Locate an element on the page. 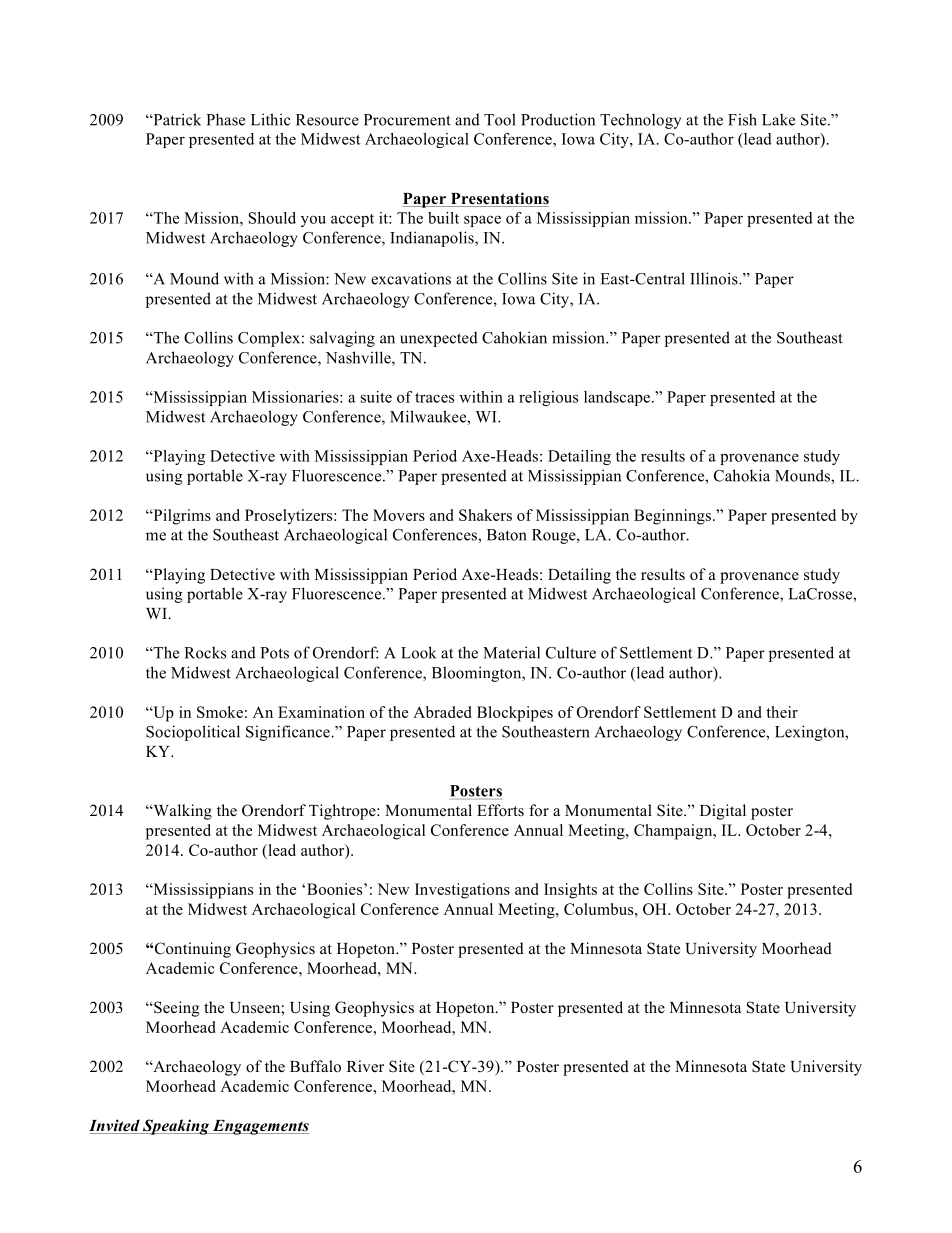 The height and width of the image is (1233, 952). Digital is located at coordinates (723, 812).
